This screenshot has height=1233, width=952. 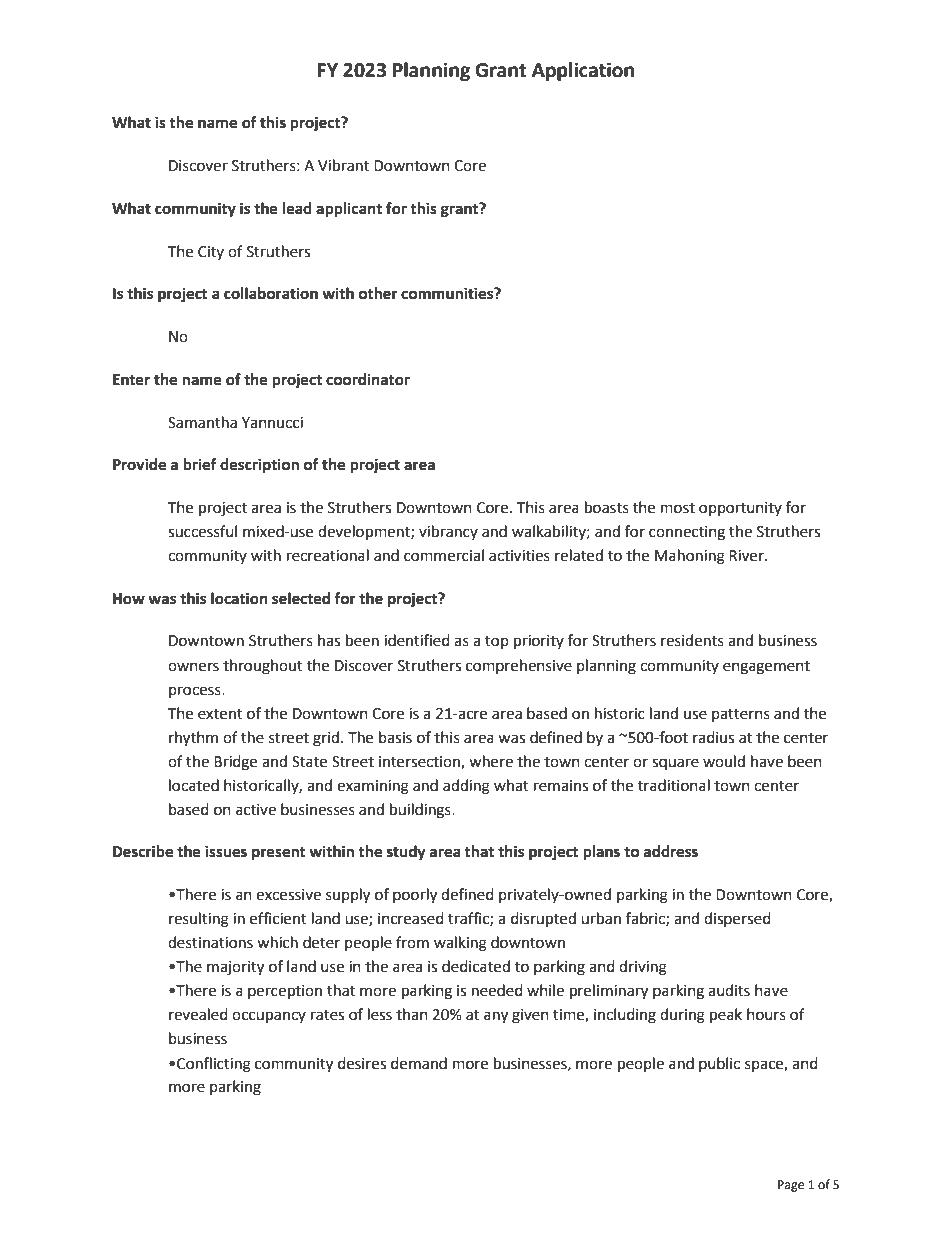 I want to click on located, so click(x=194, y=785).
